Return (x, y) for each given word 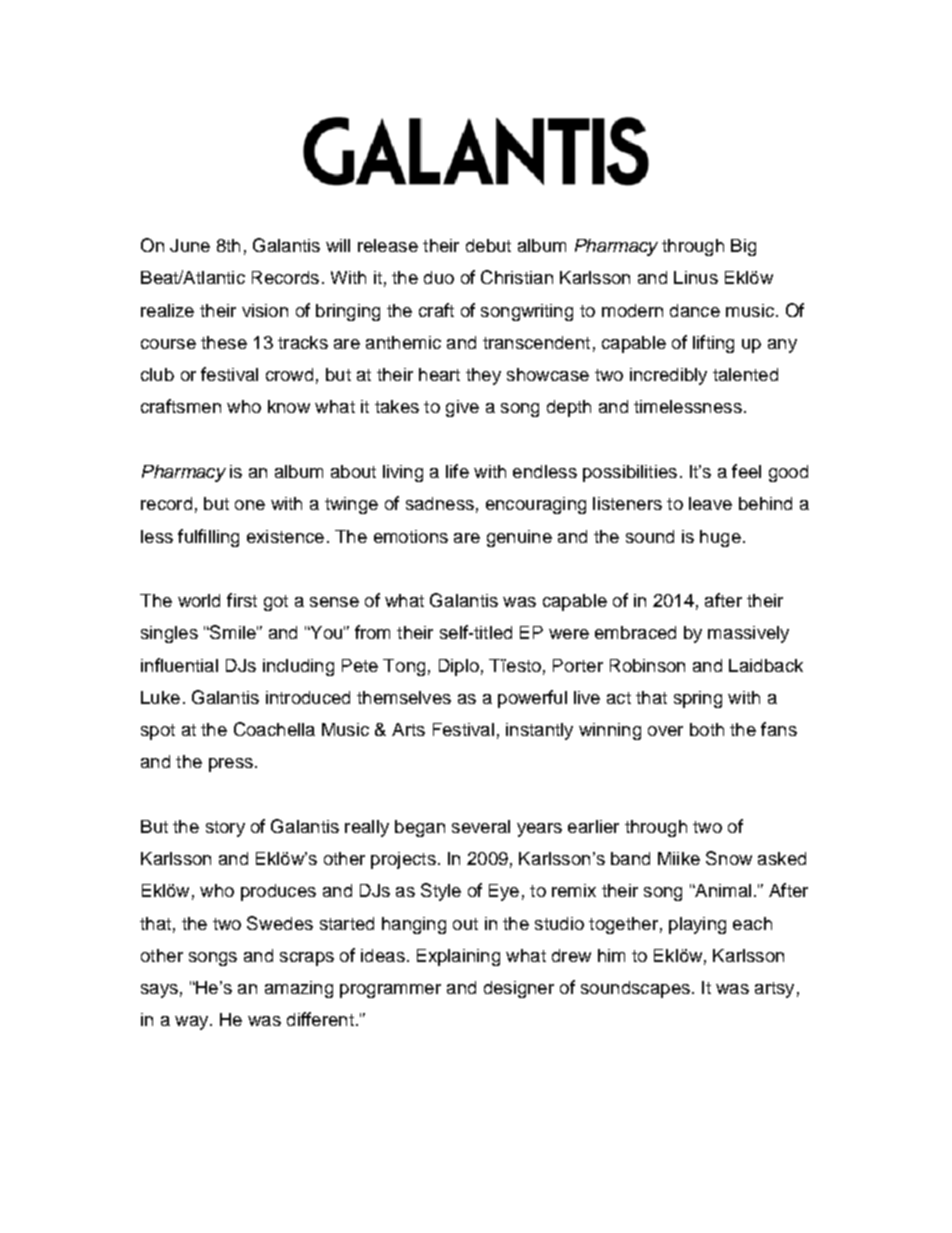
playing (697, 925)
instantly (539, 731)
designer (519, 989)
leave (710, 503)
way (193, 1023)
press (231, 765)
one (250, 505)
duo (439, 277)
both (707, 729)
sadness (440, 503)
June (190, 245)
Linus (696, 277)
